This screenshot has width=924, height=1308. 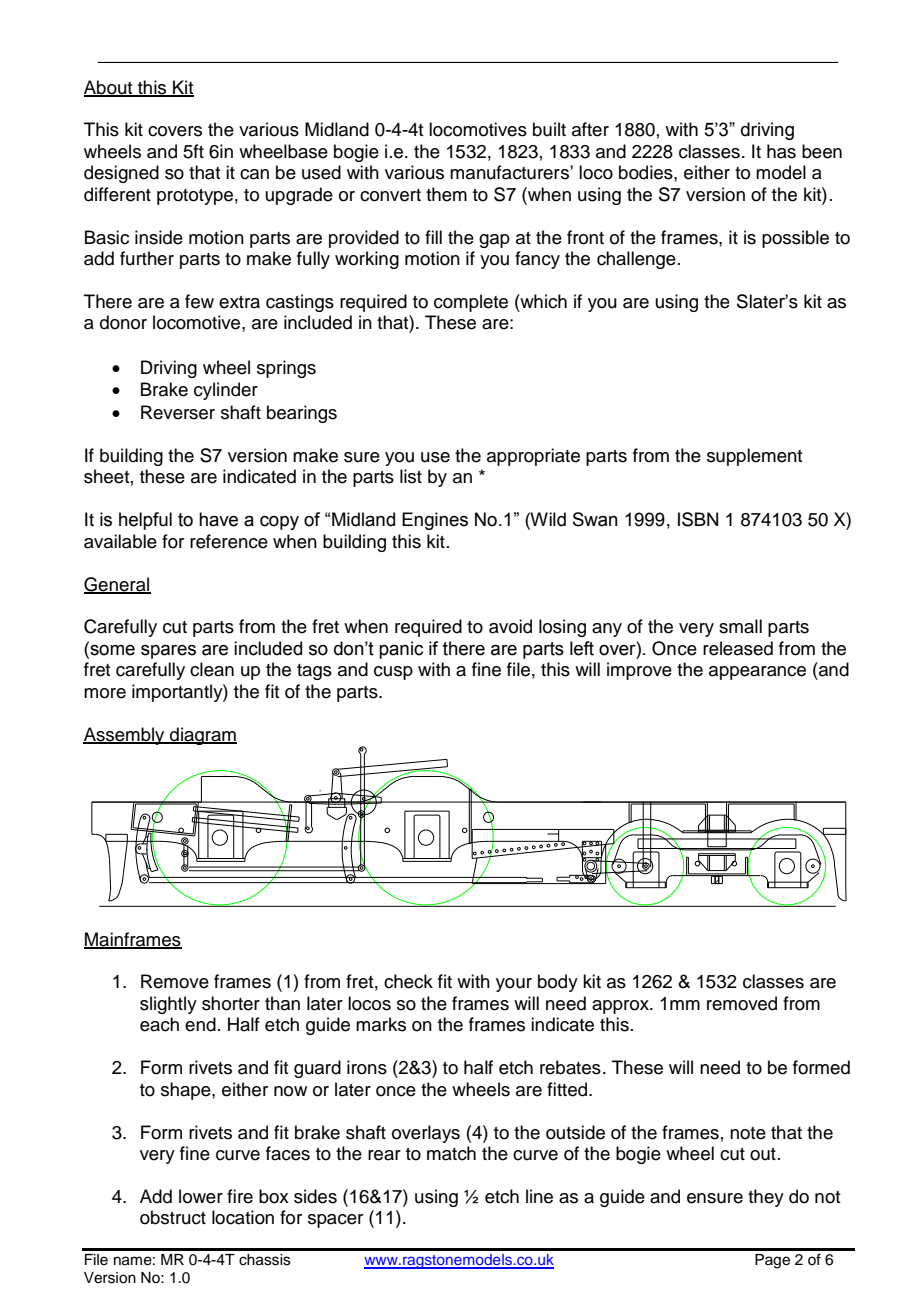 I want to click on obstruct, so click(x=173, y=1217).
